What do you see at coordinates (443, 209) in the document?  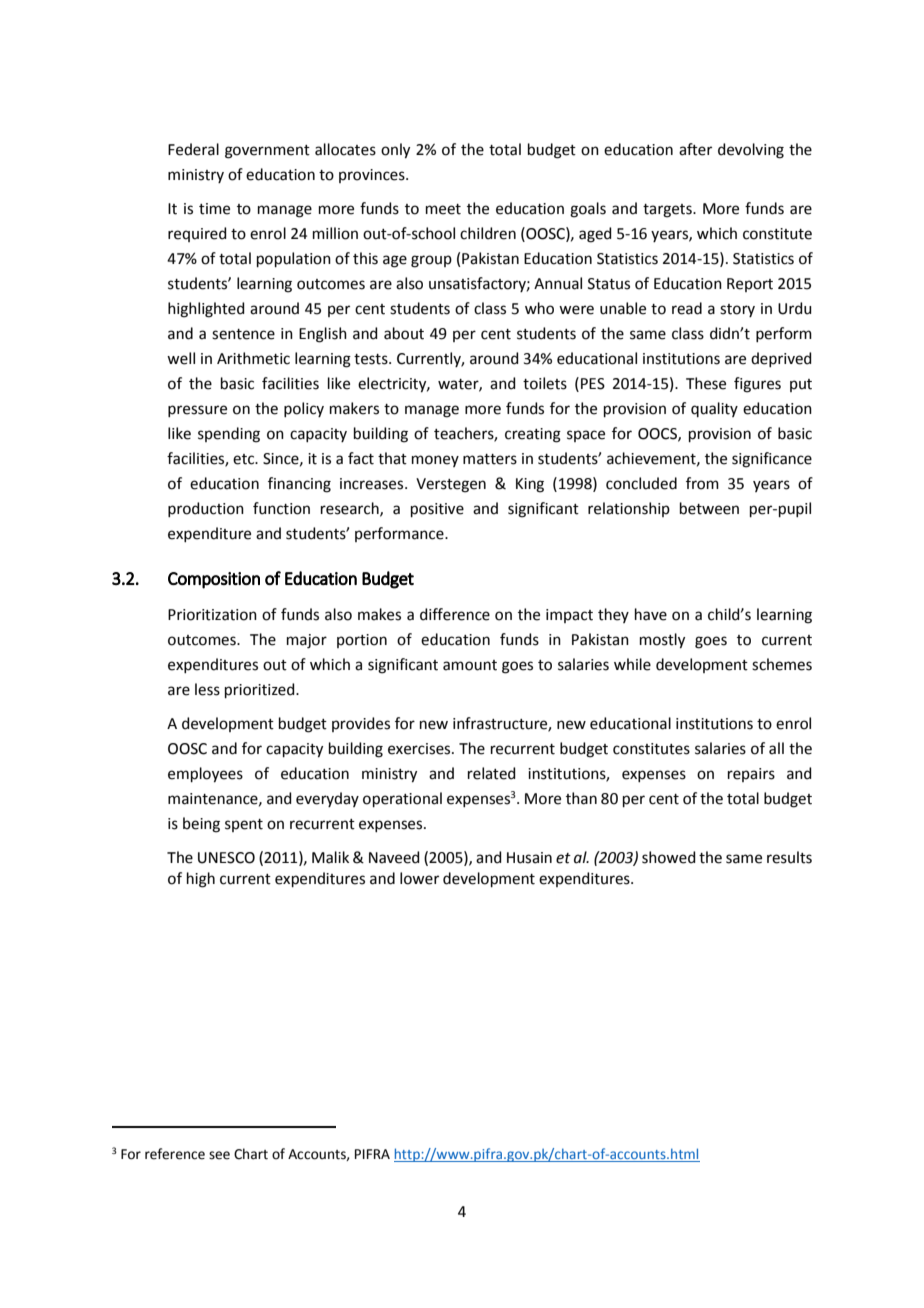 I see `meet` at bounding box center [443, 209].
